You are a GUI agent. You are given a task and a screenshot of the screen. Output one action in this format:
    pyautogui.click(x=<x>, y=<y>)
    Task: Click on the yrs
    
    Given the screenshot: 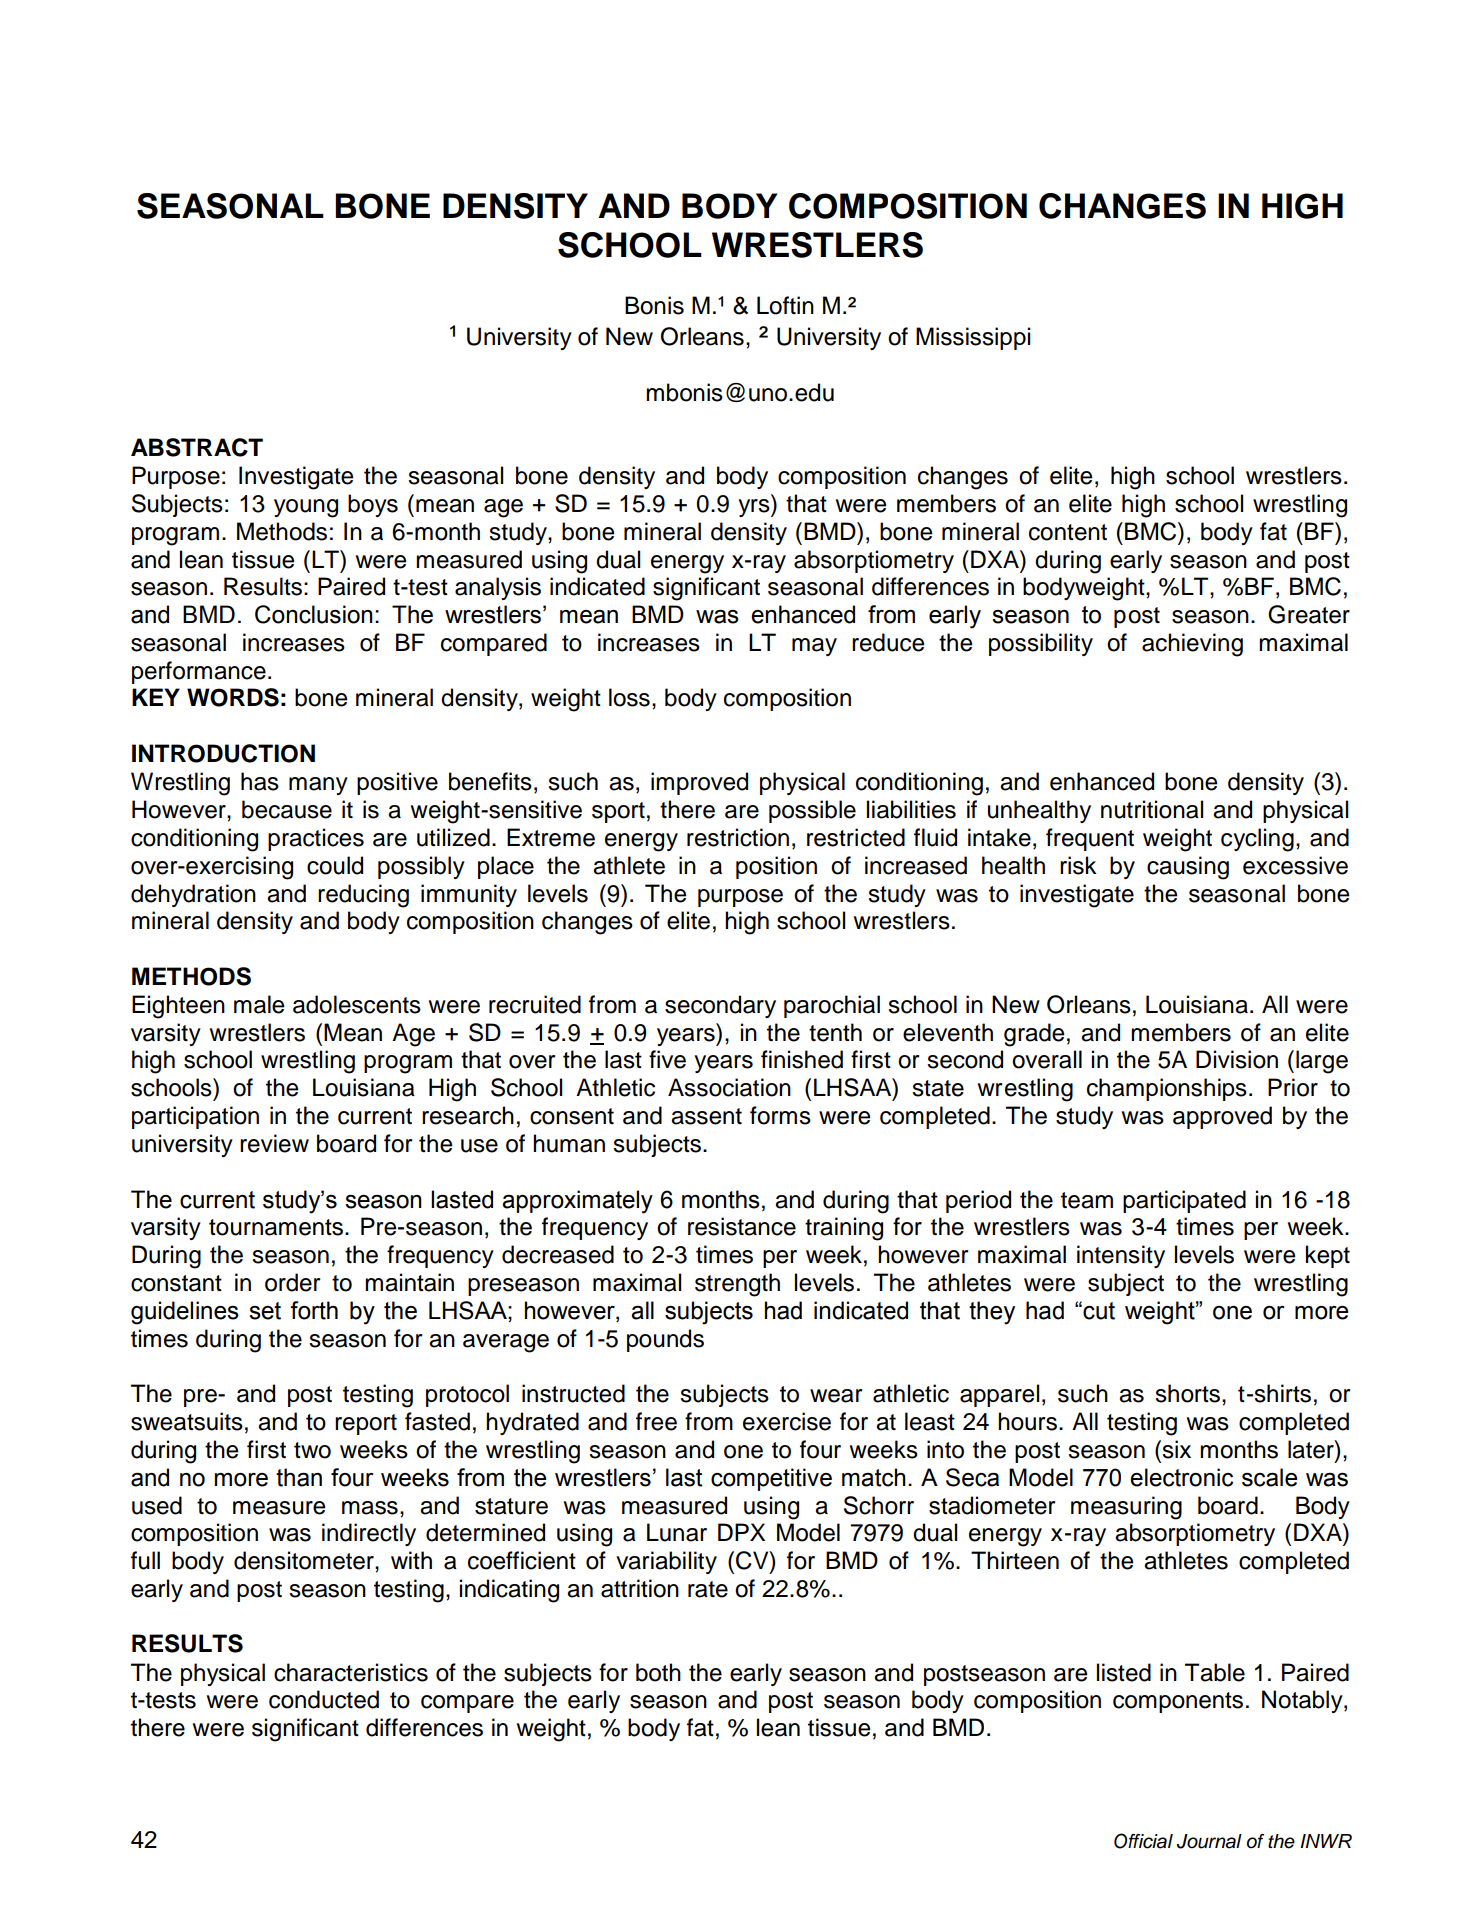 What is the action you would take?
    pyautogui.click(x=755, y=508)
